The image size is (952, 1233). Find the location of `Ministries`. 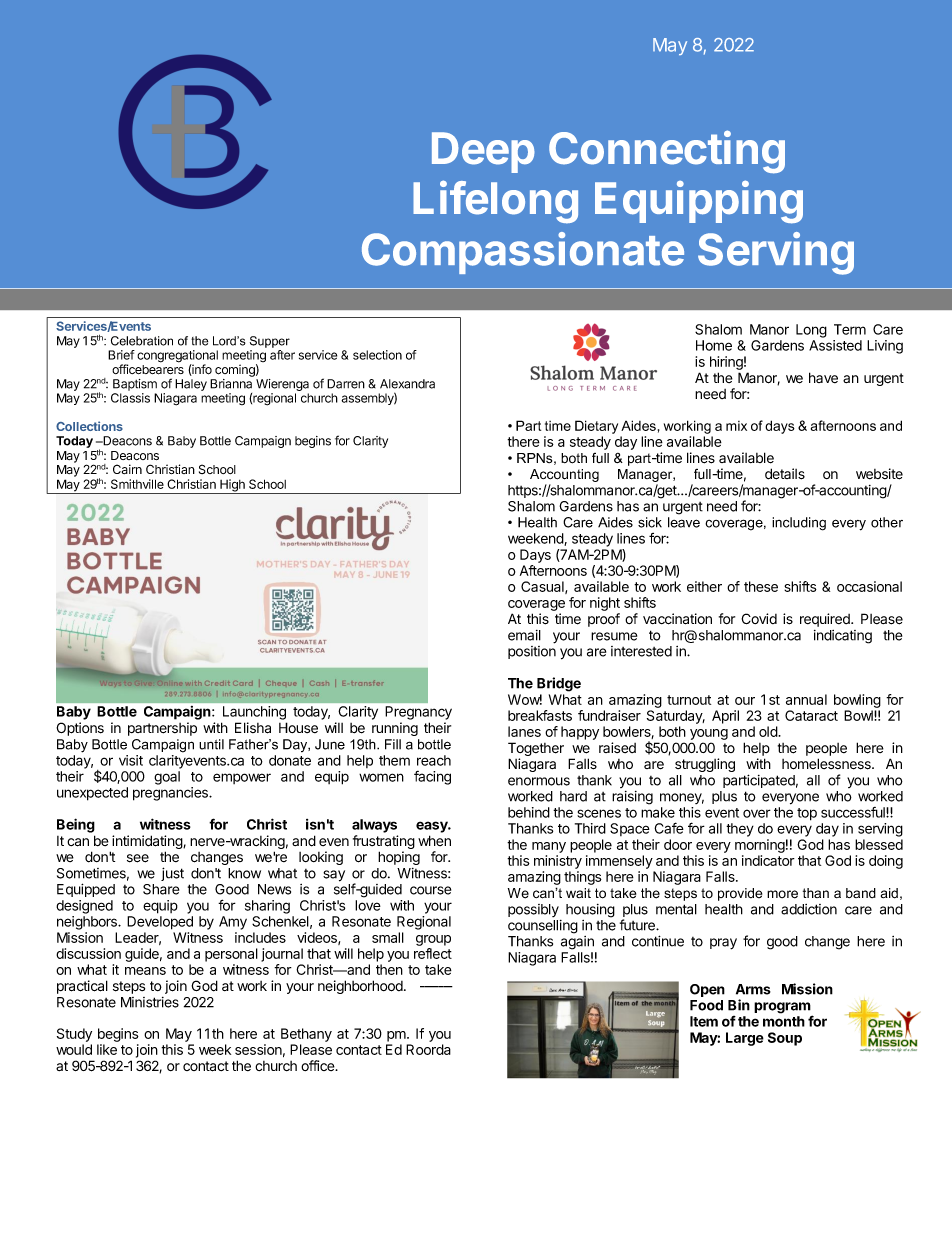

Ministries is located at coordinates (150, 1002).
